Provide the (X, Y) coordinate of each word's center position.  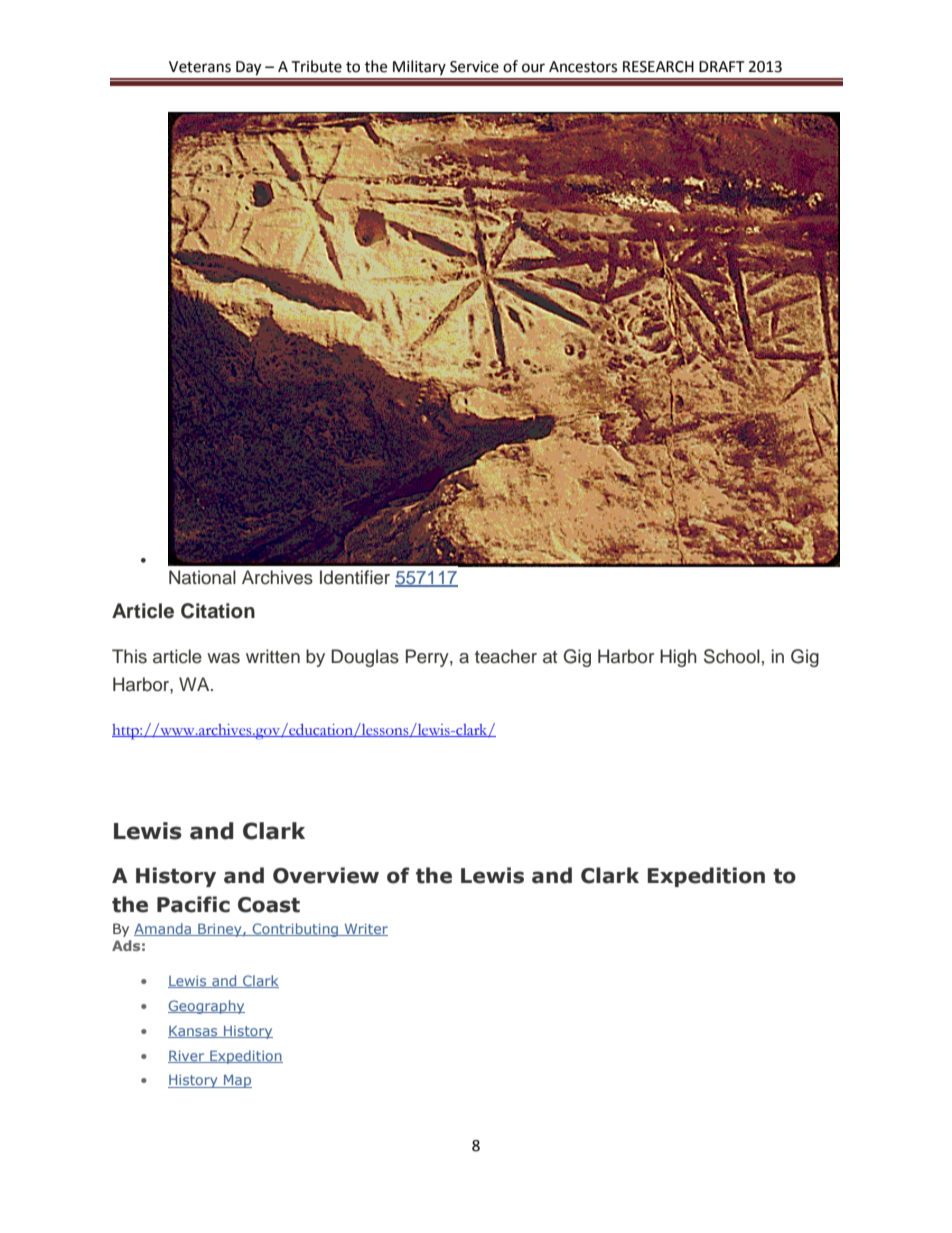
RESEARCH (658, 67)
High (678, 658)
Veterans (200, 67)
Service (474, 67)
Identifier (355, 577)
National (202, 577)
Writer (365, 930)
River (187, 1056)
